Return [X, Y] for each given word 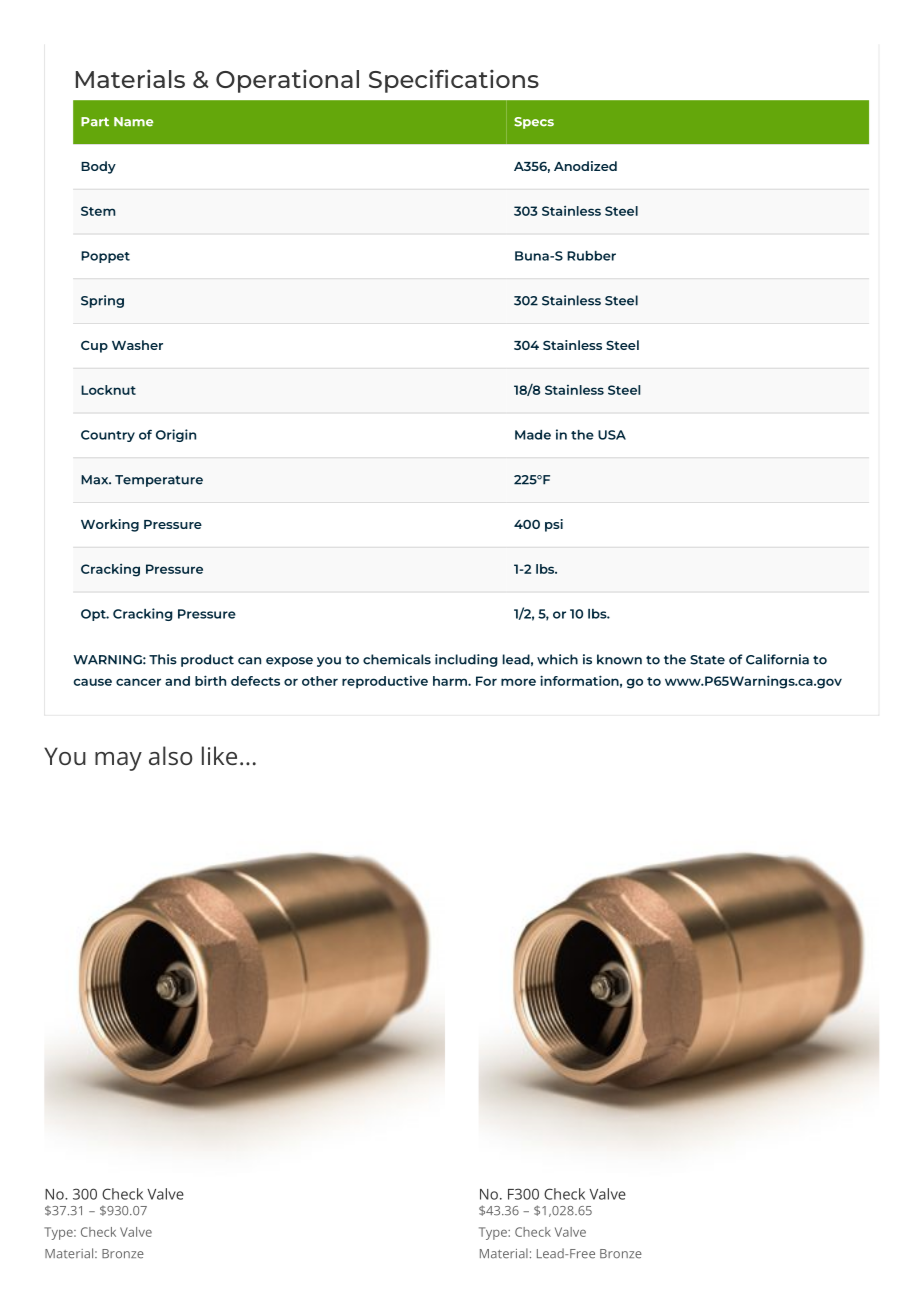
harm [451, 681]
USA [612, 435]
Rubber [591, 256]
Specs [534, 123]
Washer [137, 345]
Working [110, 525]
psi [554, 525]
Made [533, 435]
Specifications [454, 81]
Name [133, 122]
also [171, 755]
